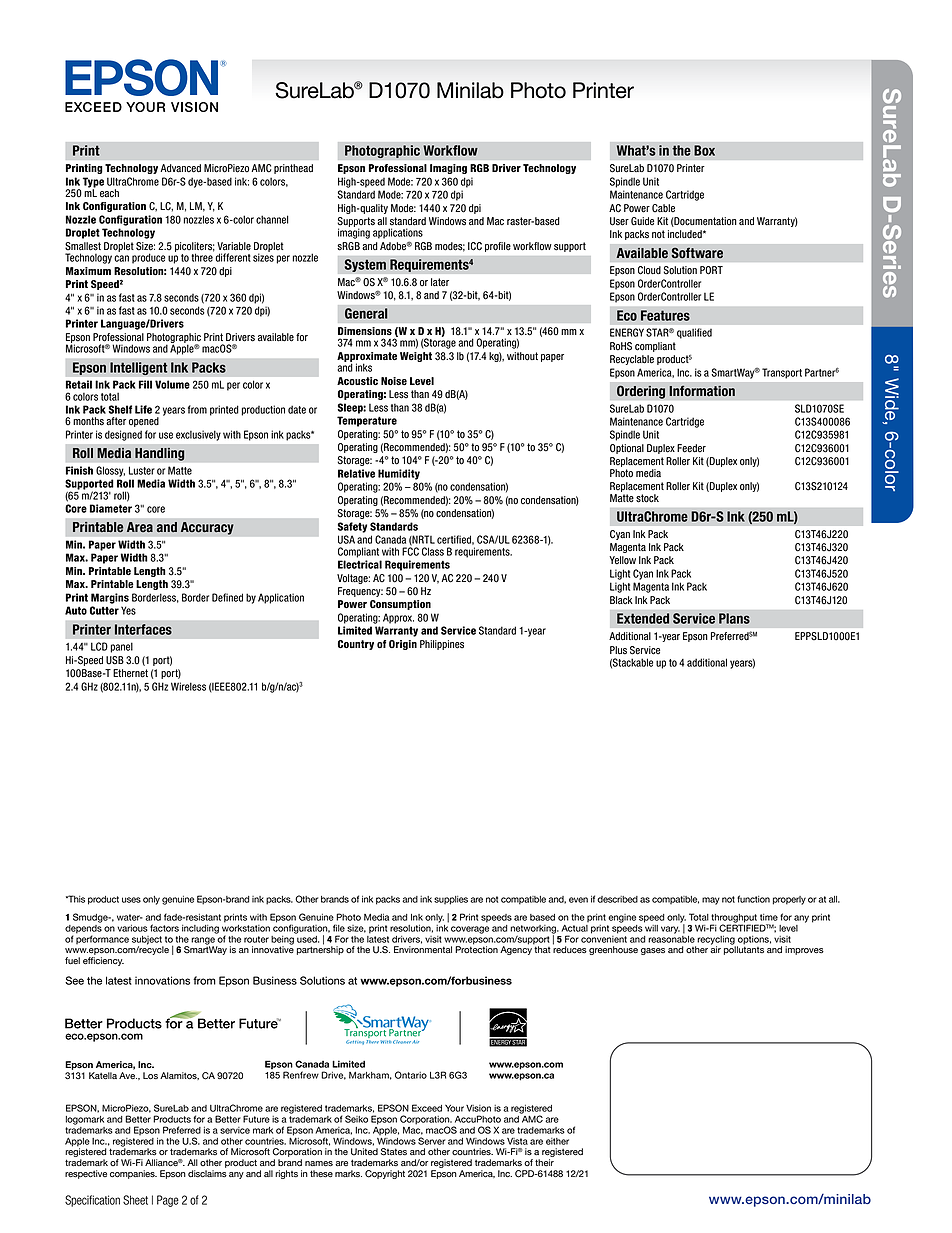 Image resolution: width=952 pixels, height=1233 pixels. I want to click on uses, so click(131, 900).
